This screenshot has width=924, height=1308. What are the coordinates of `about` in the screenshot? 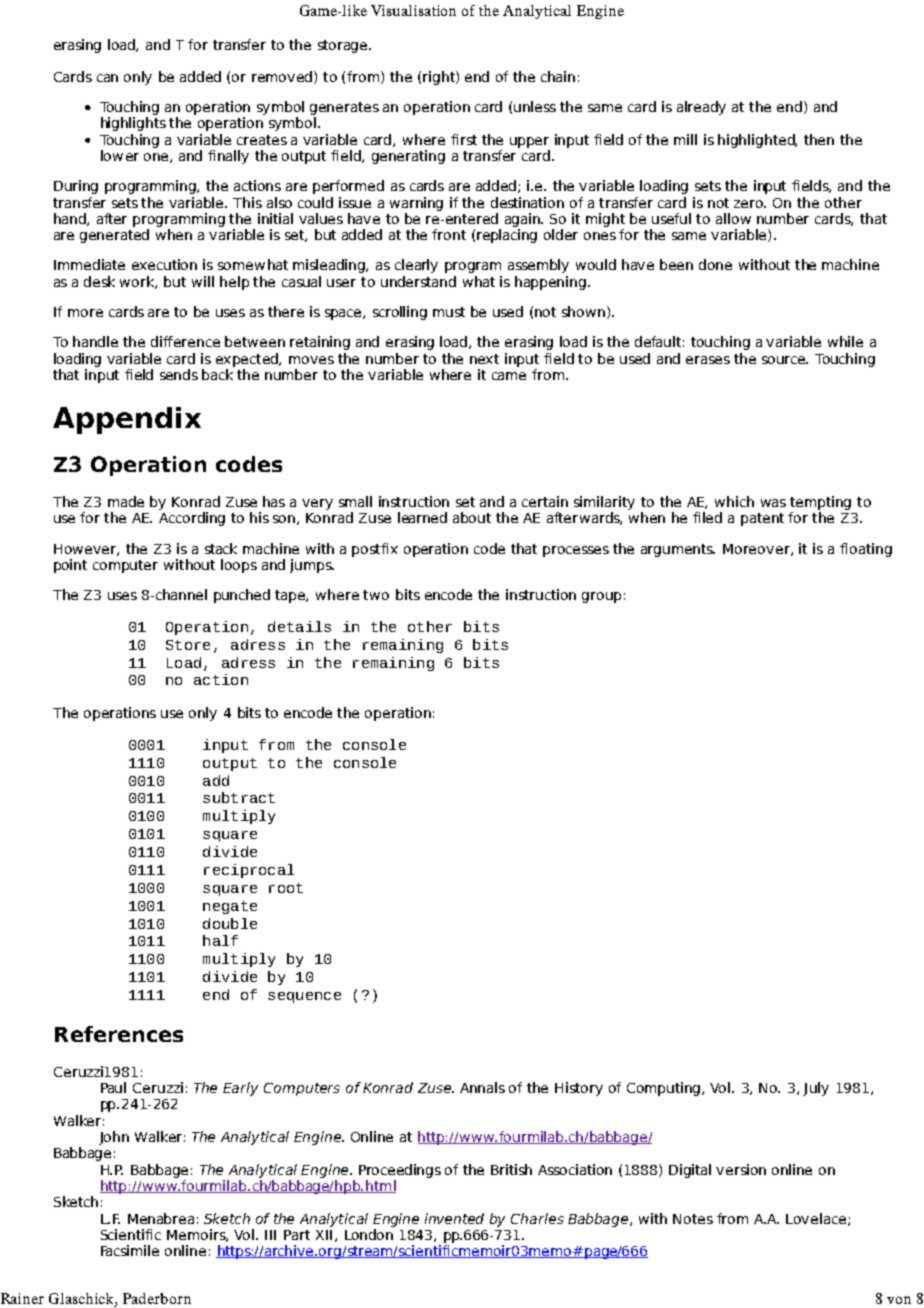 It's located at (472, 517).
